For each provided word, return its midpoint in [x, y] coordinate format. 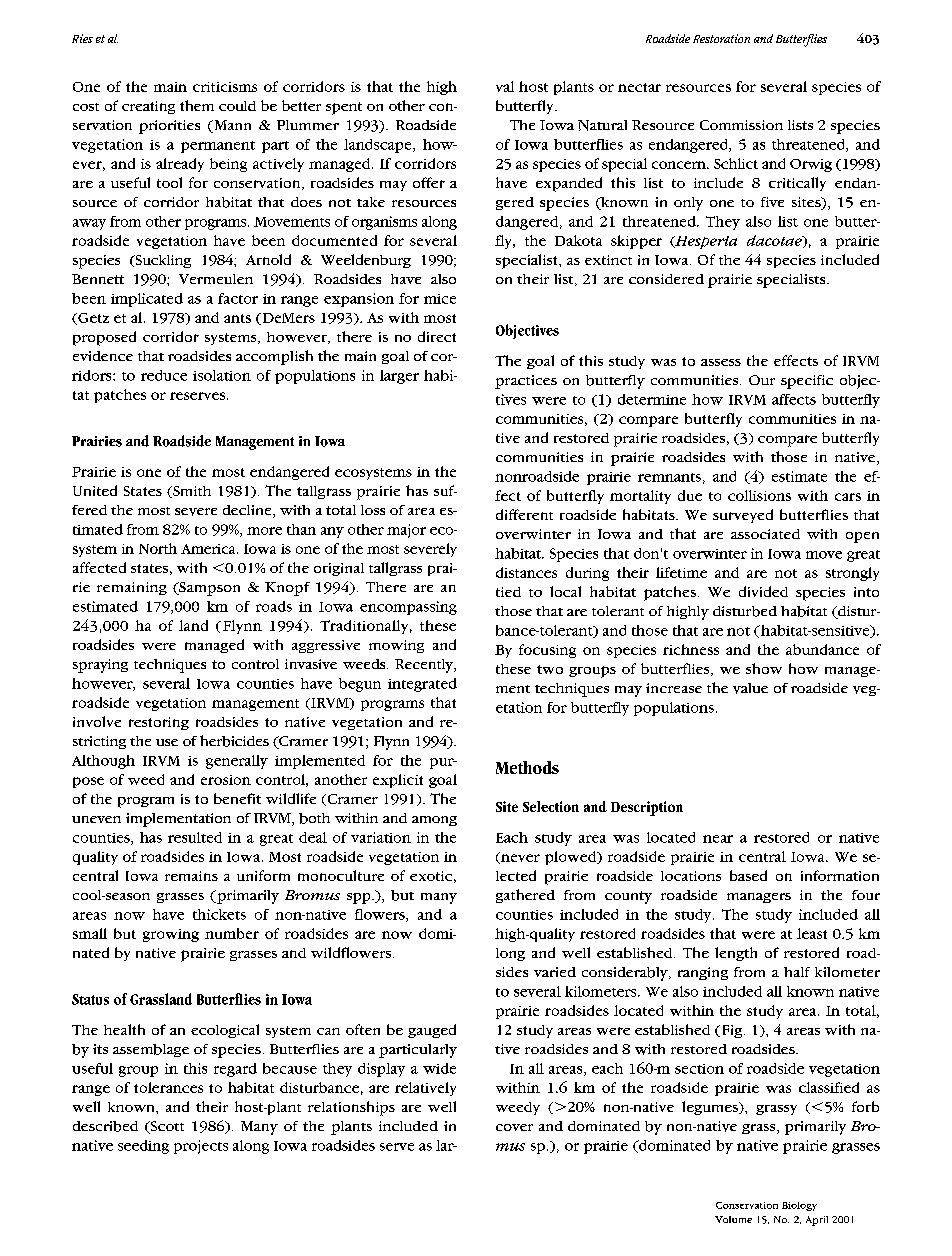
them [197, 105]
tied [508, 592]
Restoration [721, 38]
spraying [100, 666]
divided [763, 591]
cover [514, 1127]
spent [344, 108]
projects [201, 1147]
